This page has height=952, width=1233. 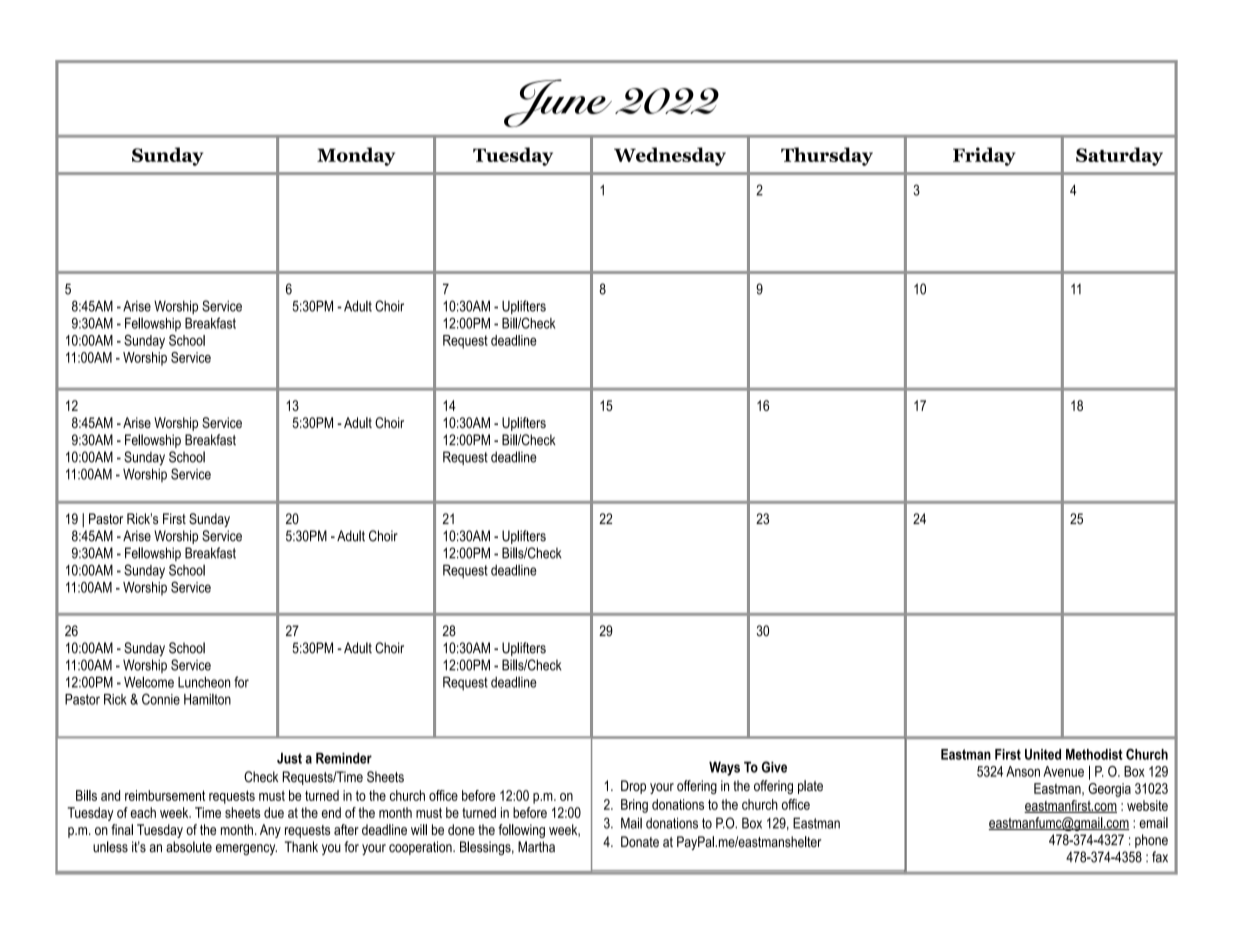 What do you see at coordinates (204, 682) in the page?
I see `Luncheon` at bounding box center [204, 682].
